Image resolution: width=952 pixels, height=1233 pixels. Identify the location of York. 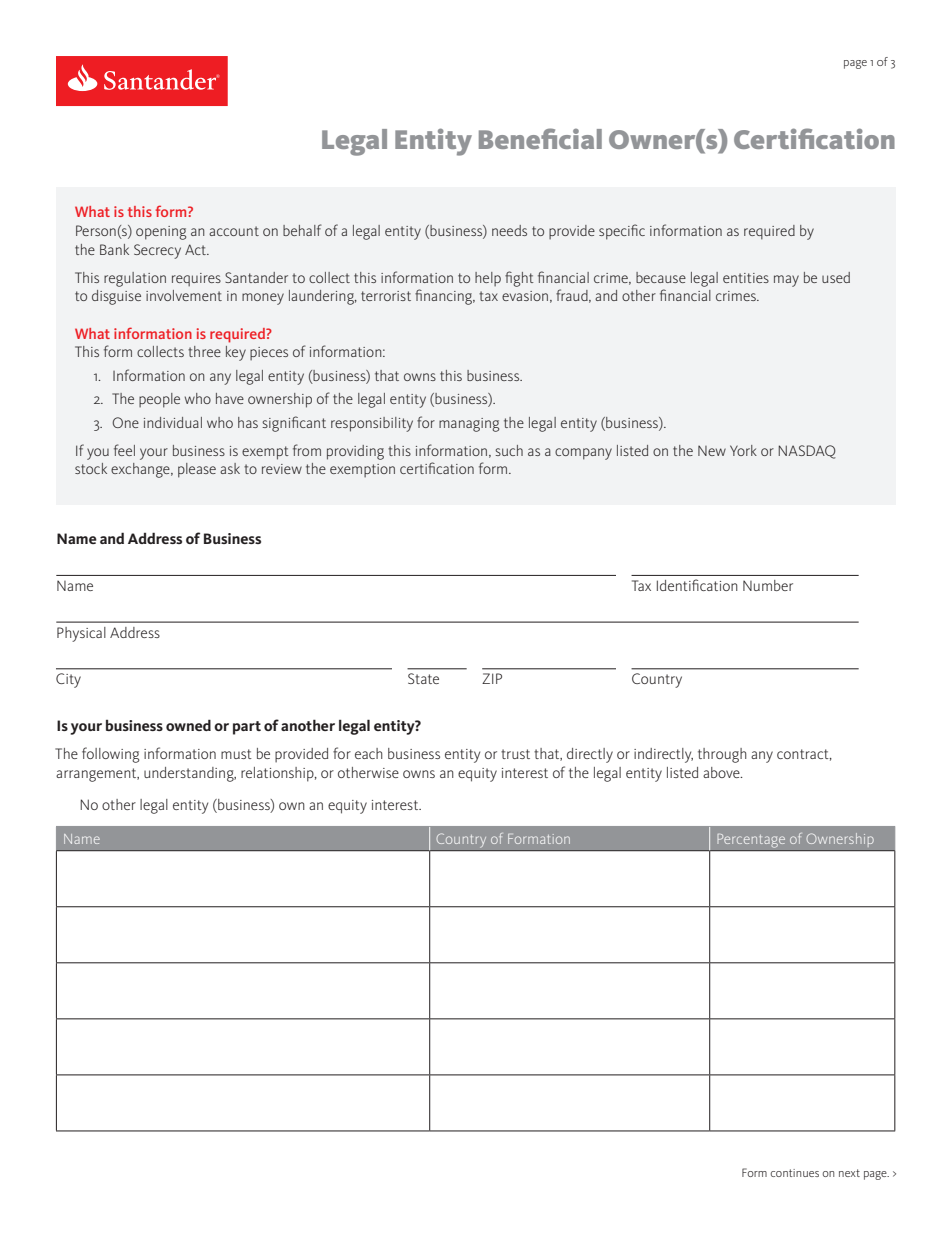
(743, 450).
